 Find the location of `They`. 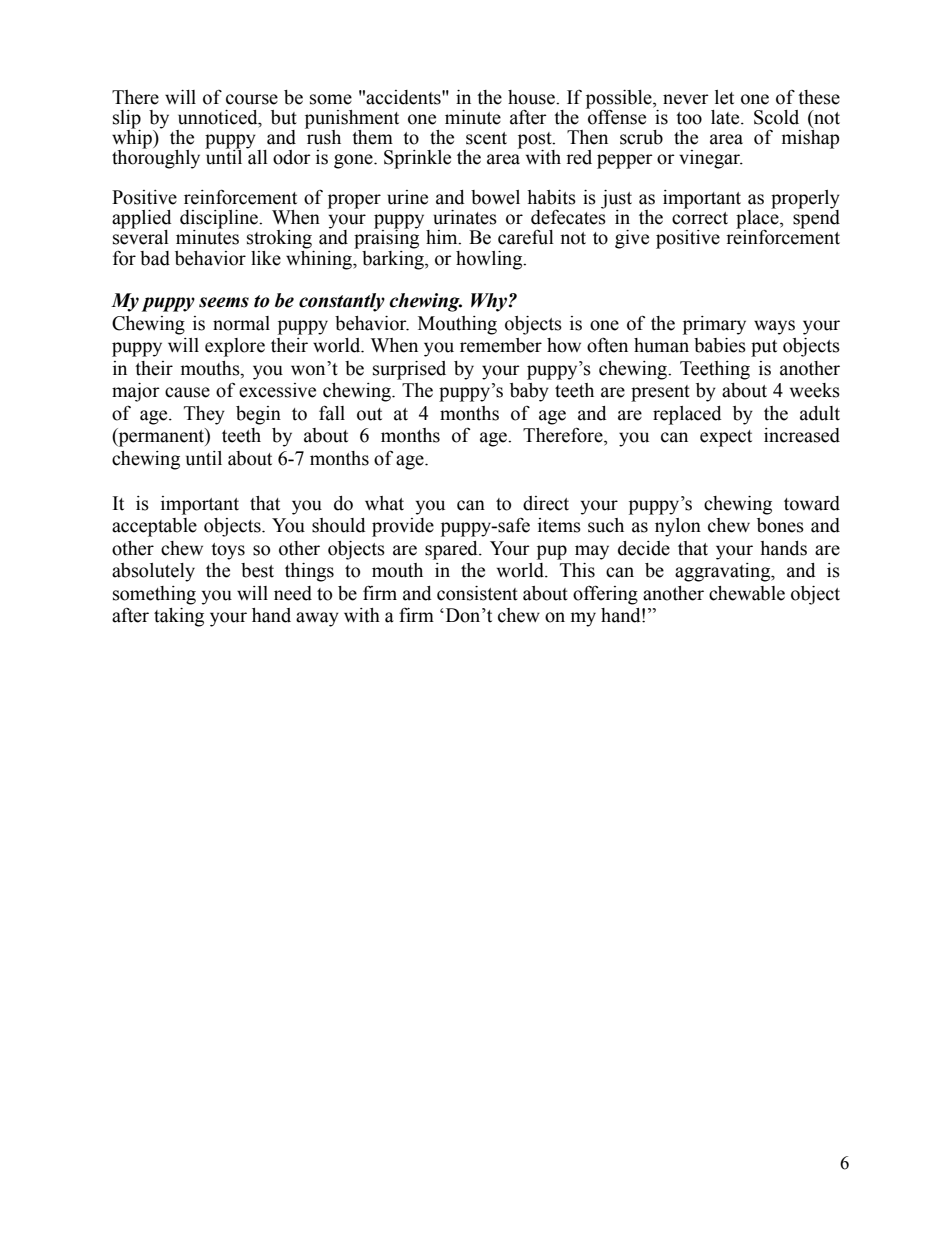

They is located at coordinates (204, 415).
